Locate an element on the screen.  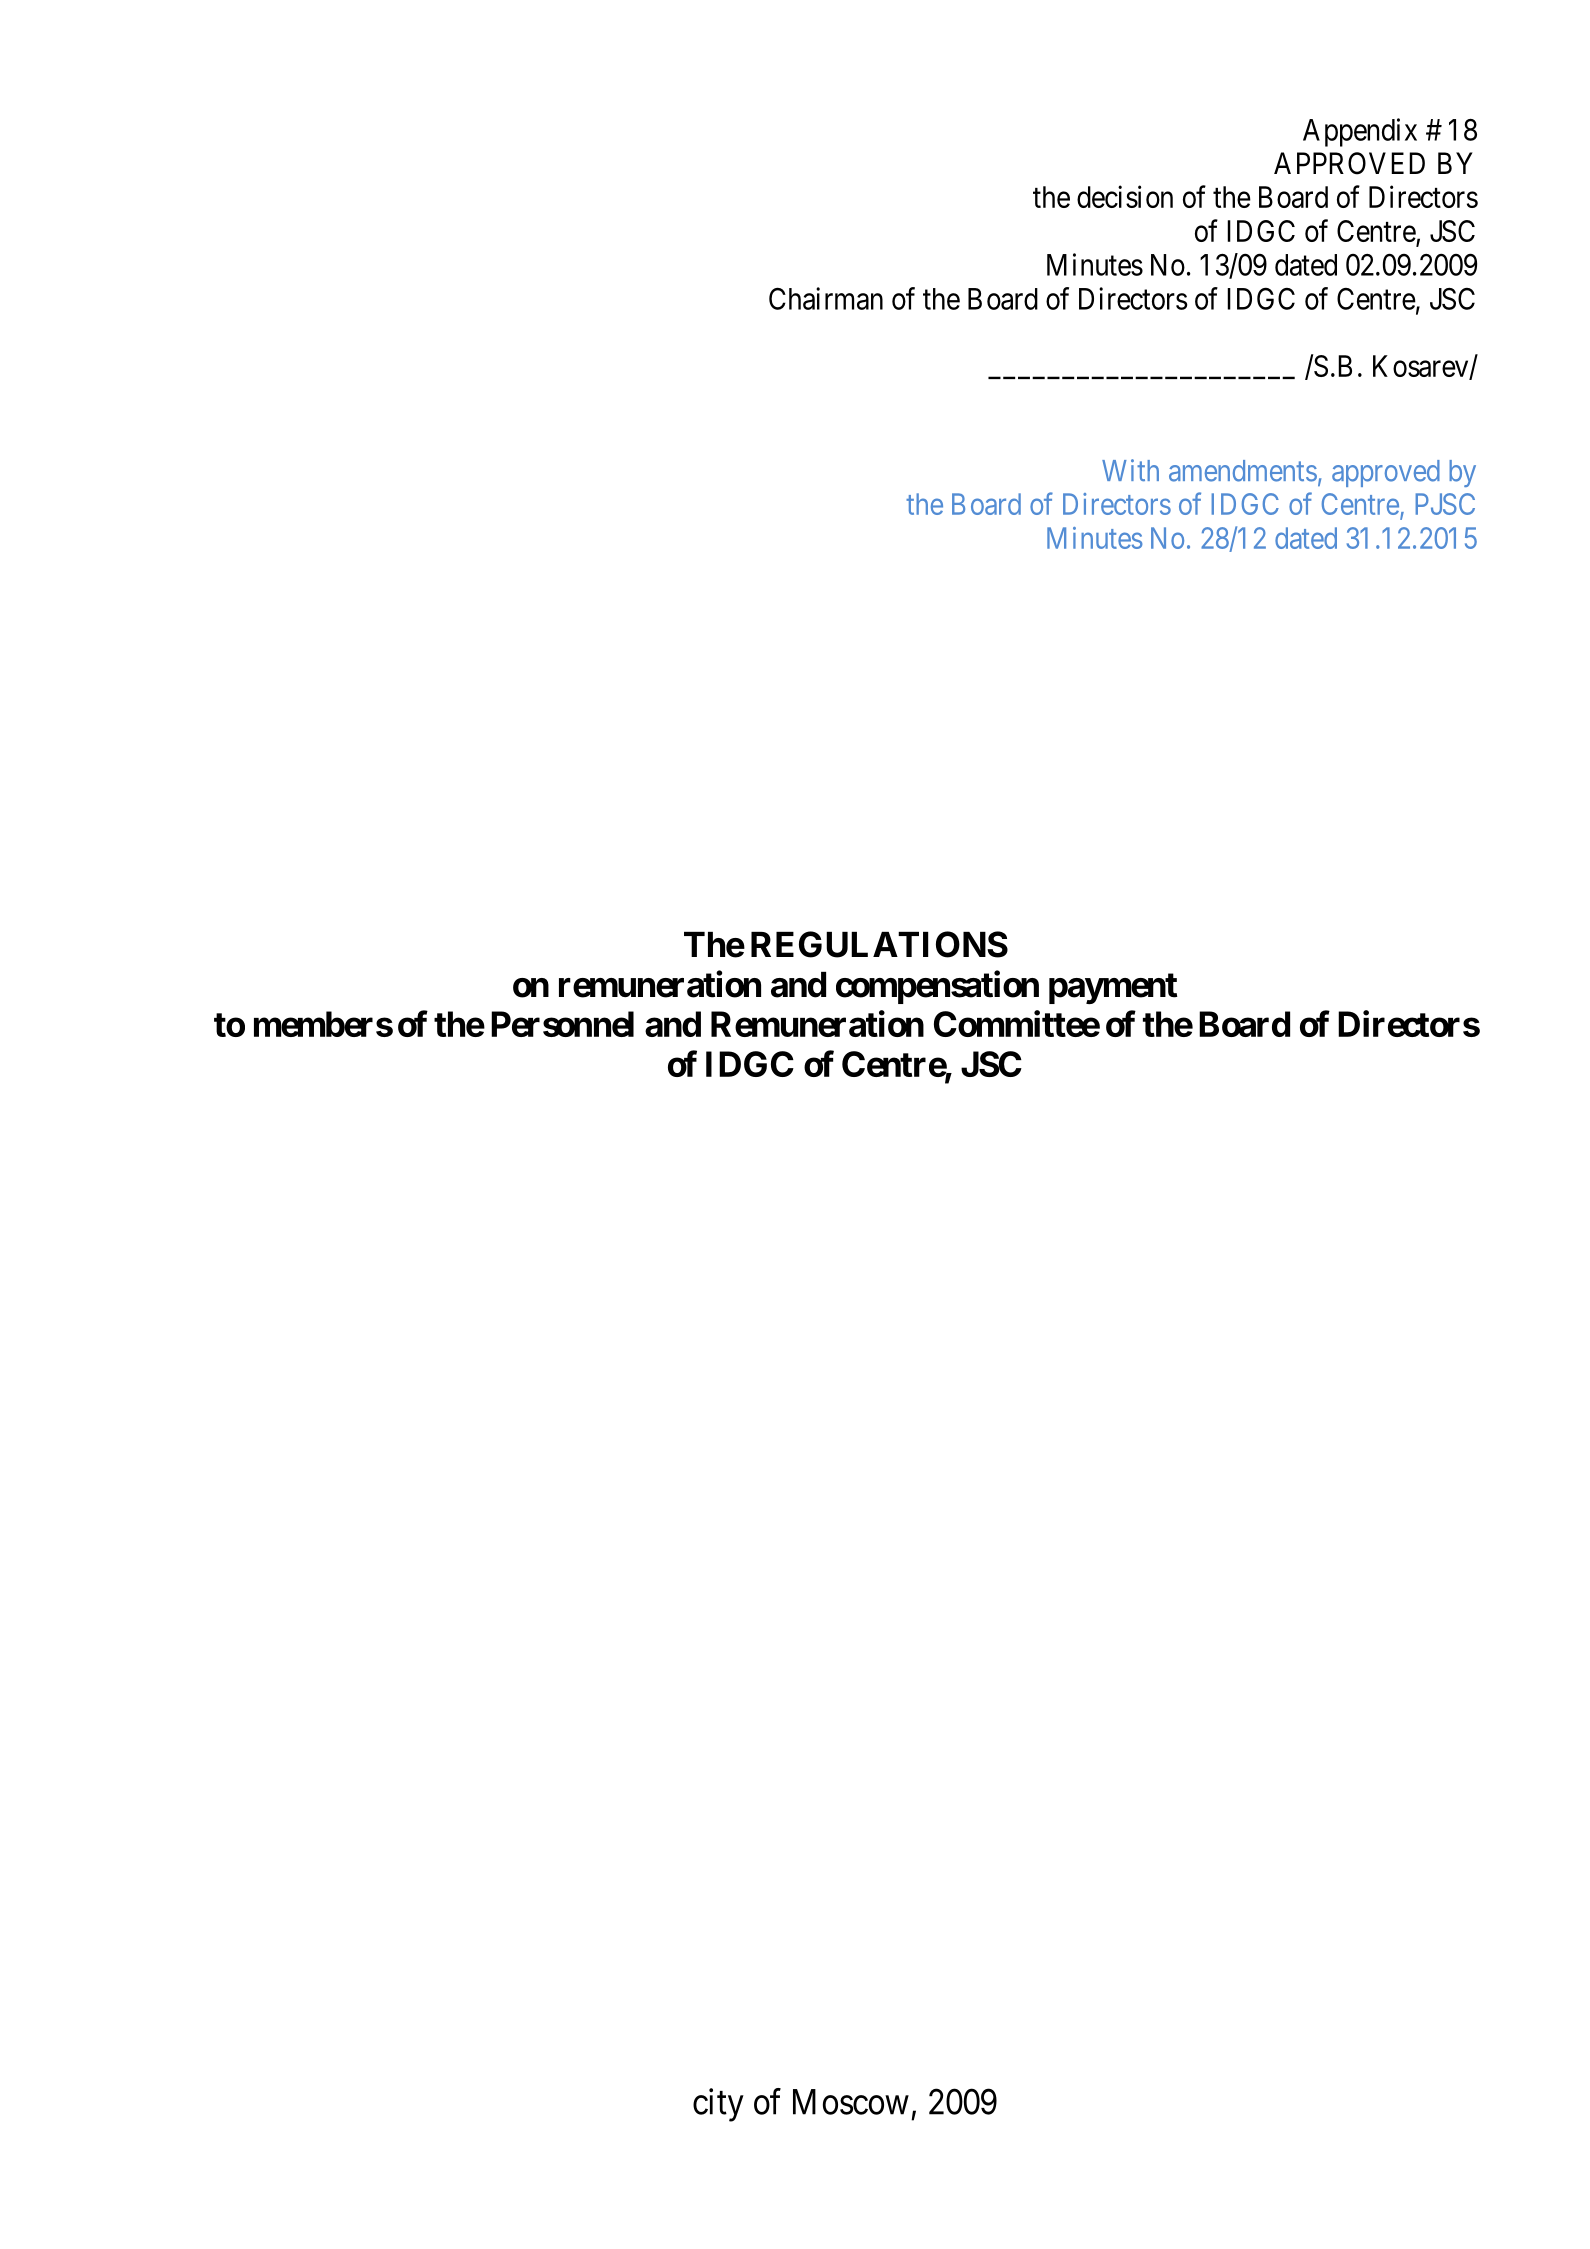
Moscow is located at coordinates (851, 2102).
